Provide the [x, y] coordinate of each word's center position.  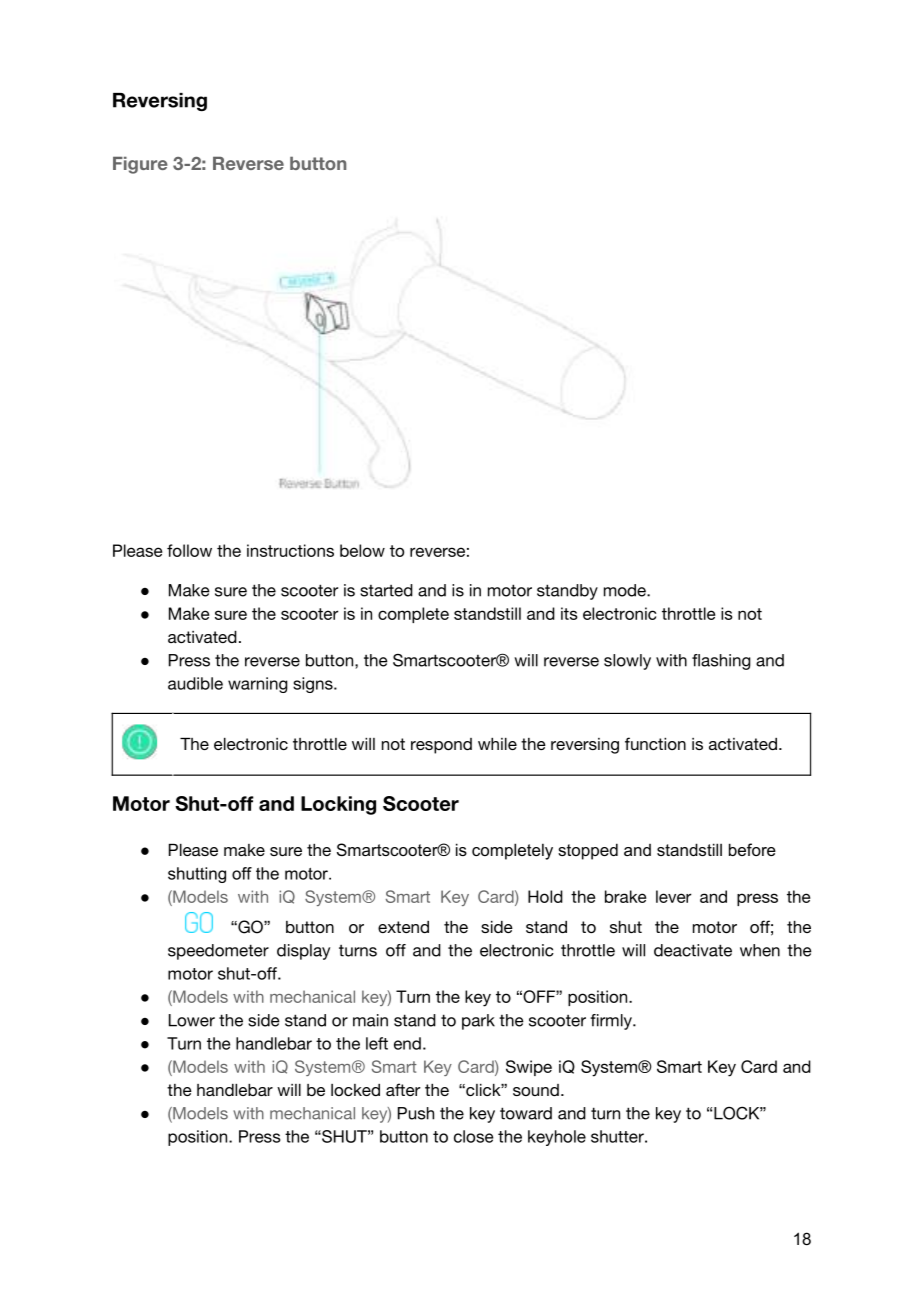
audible [195, 683]
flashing [721, 662]
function [655, 743]
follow [189, 550]
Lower [192, 1020]
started [386, 590]
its [569, 613]
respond [441, 746]
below [362, 550]
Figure [140, 165]
